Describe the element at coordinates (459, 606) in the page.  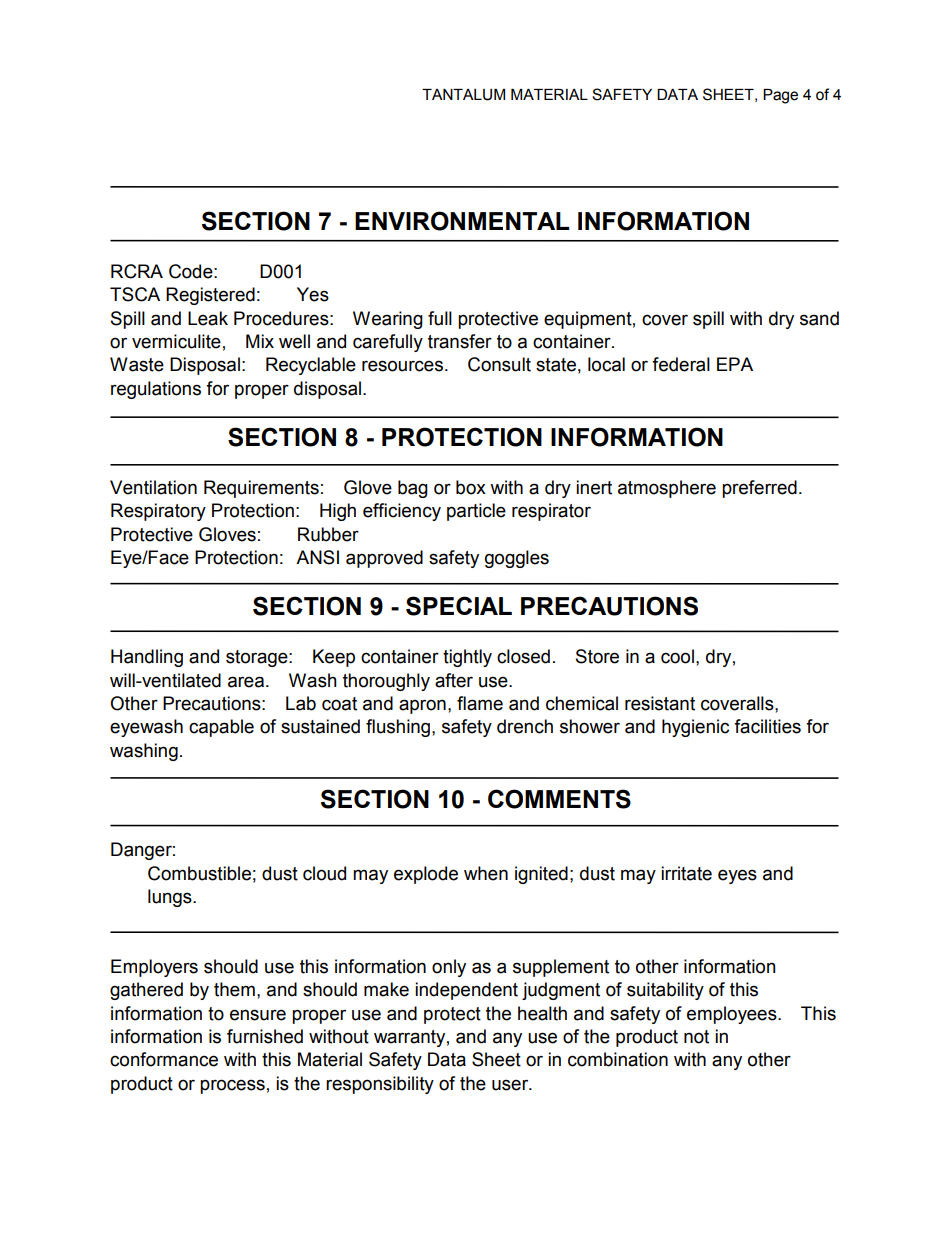
I see `SPECIAL` at that location.
